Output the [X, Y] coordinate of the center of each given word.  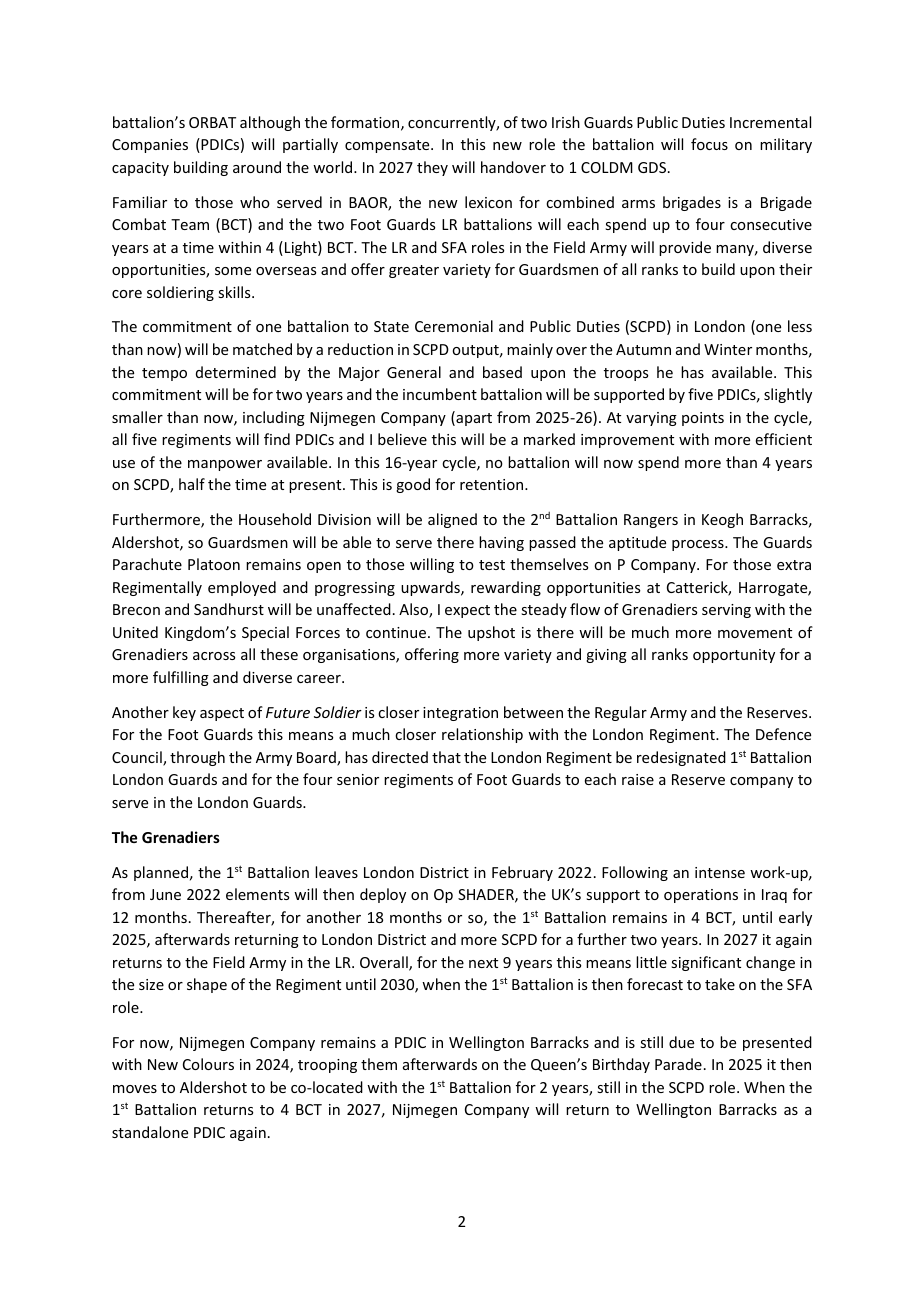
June [165, 894]
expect [467, 611]
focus [709, 144]
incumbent [440, 394]
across [214, 656]
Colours [208, 1064]
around [257, 167]
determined [236, 372]
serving [726, 611]
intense [720, 872]
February [522, 873]
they [432, 168]
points [703, 419]
